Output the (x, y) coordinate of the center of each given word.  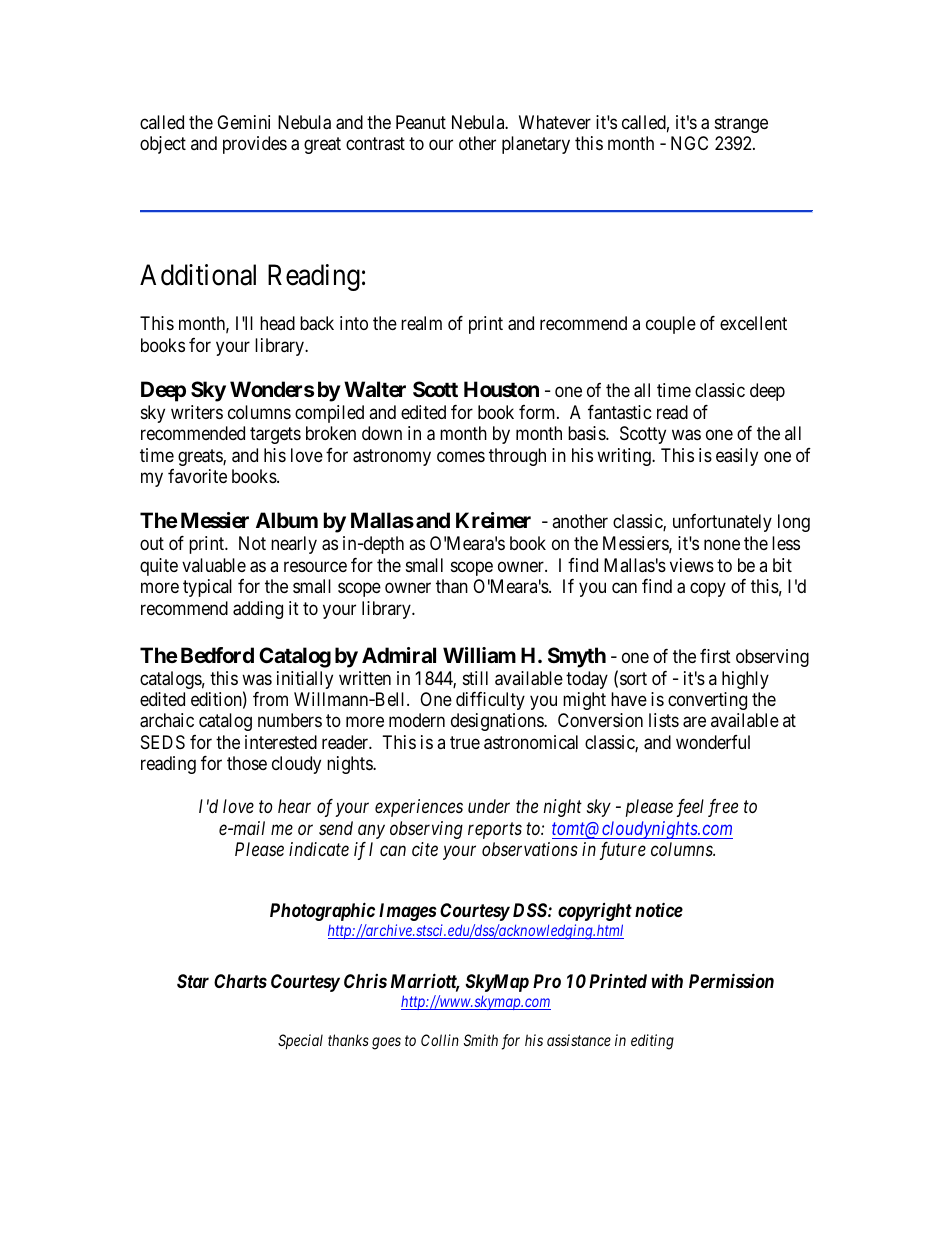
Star (193, 981)
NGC (689, 143)
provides (255, 145)
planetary (536, 145)
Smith (481, 1040)
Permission (731, 980)
